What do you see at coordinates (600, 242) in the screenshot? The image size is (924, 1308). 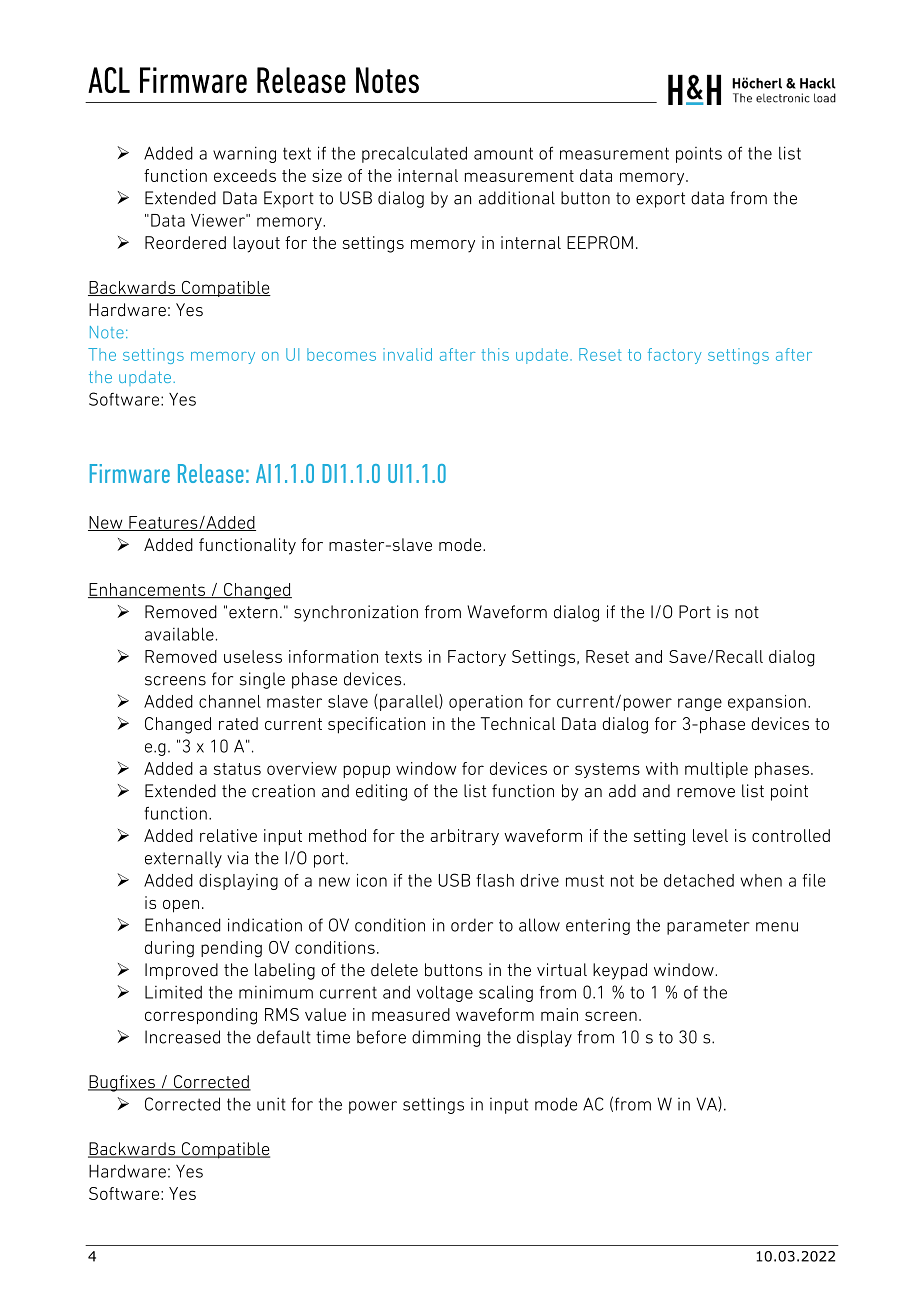 I see `EEPROM` at bounding box center [600, 242].
